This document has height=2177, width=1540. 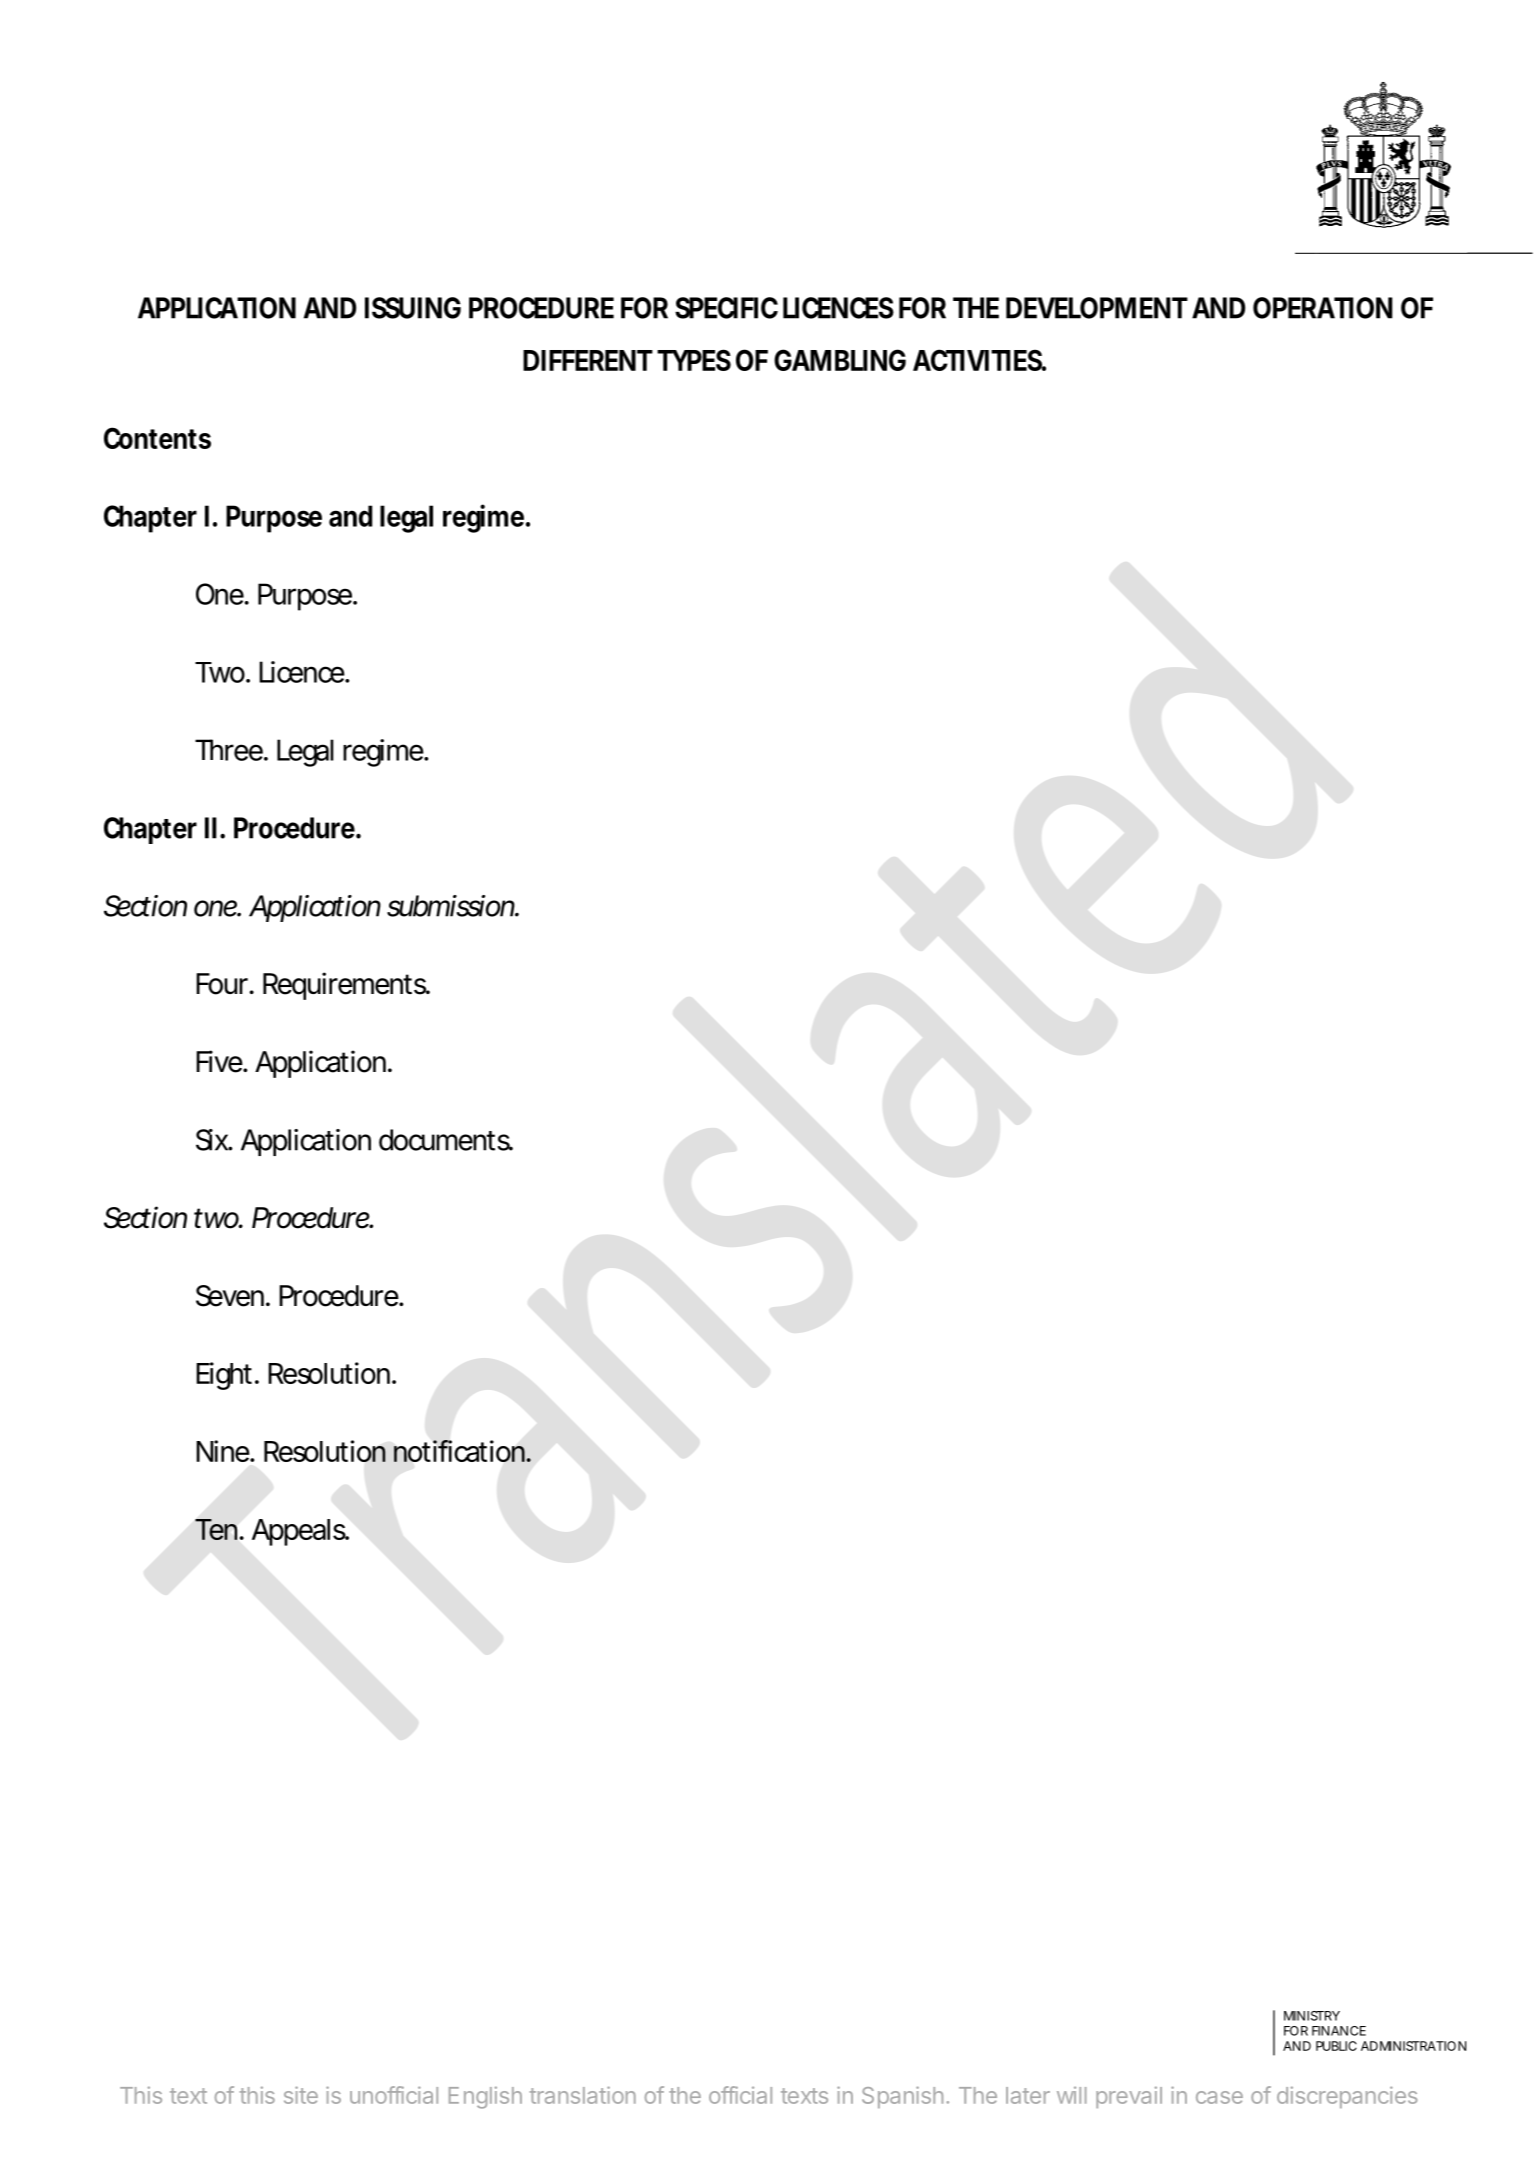 I want to click on DEVELOPMENT, so click(x=1097, y=308).
